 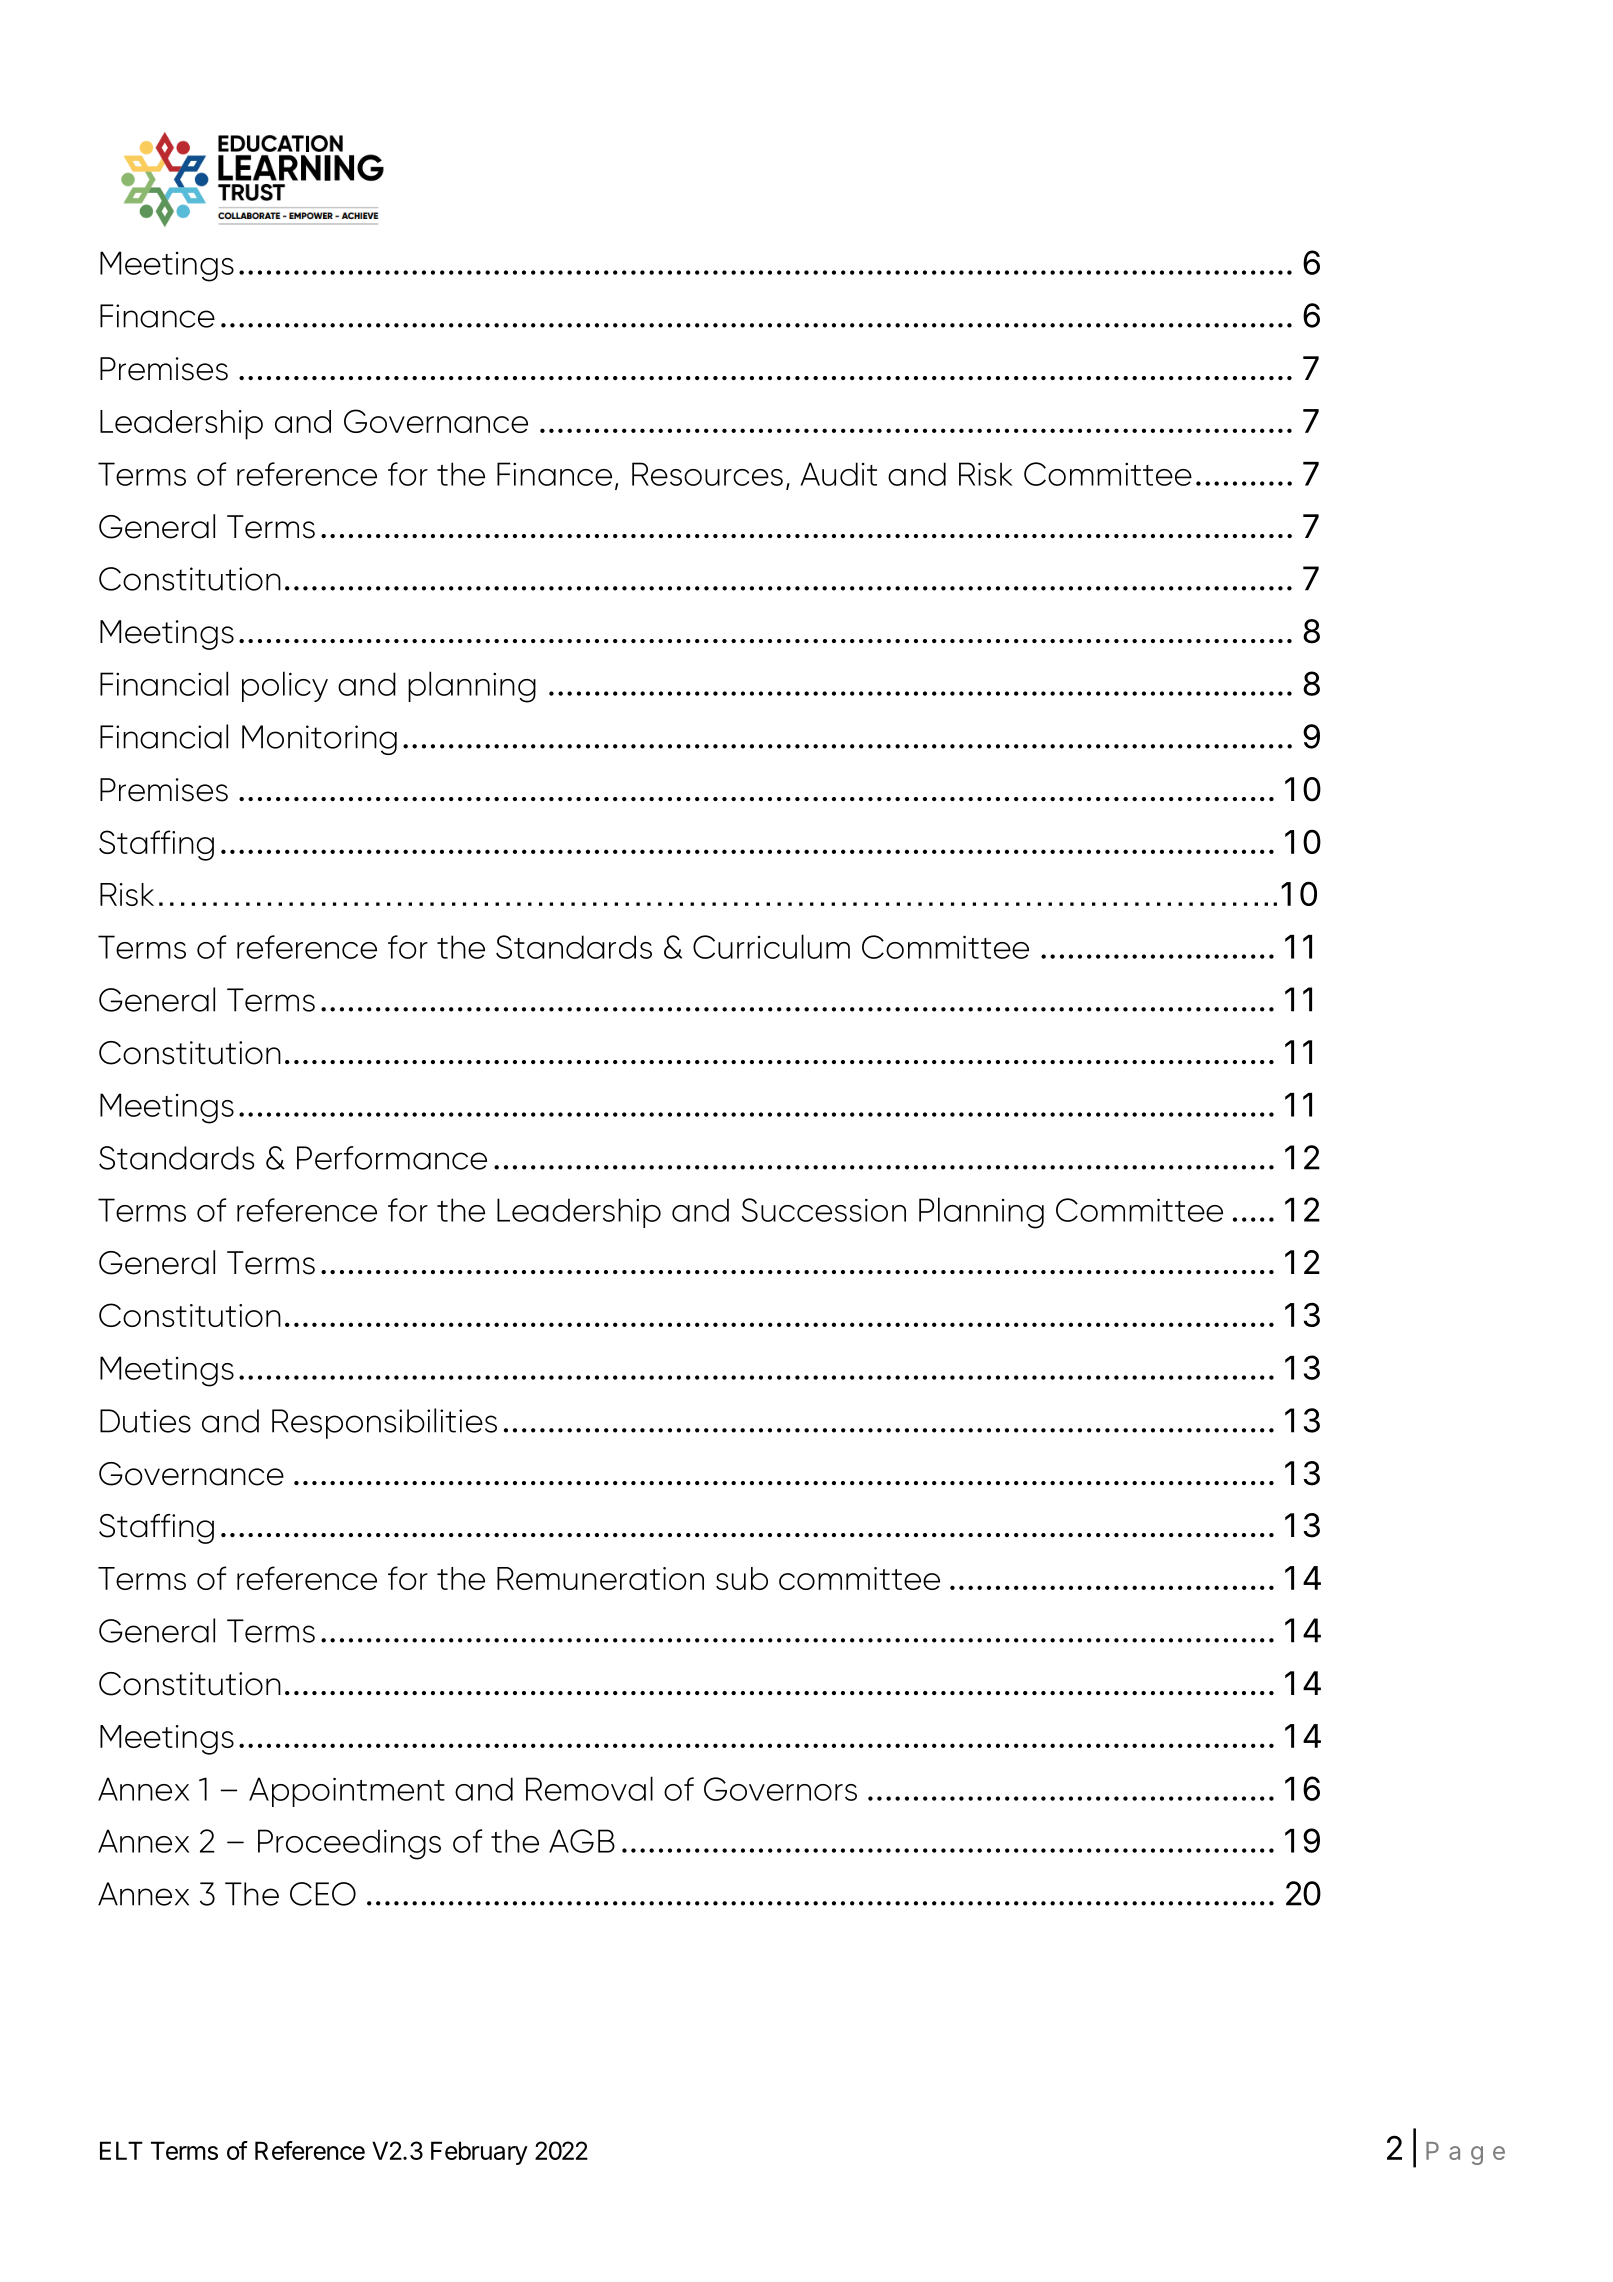 I want to click on Audit, so click(x=838, y=474).
